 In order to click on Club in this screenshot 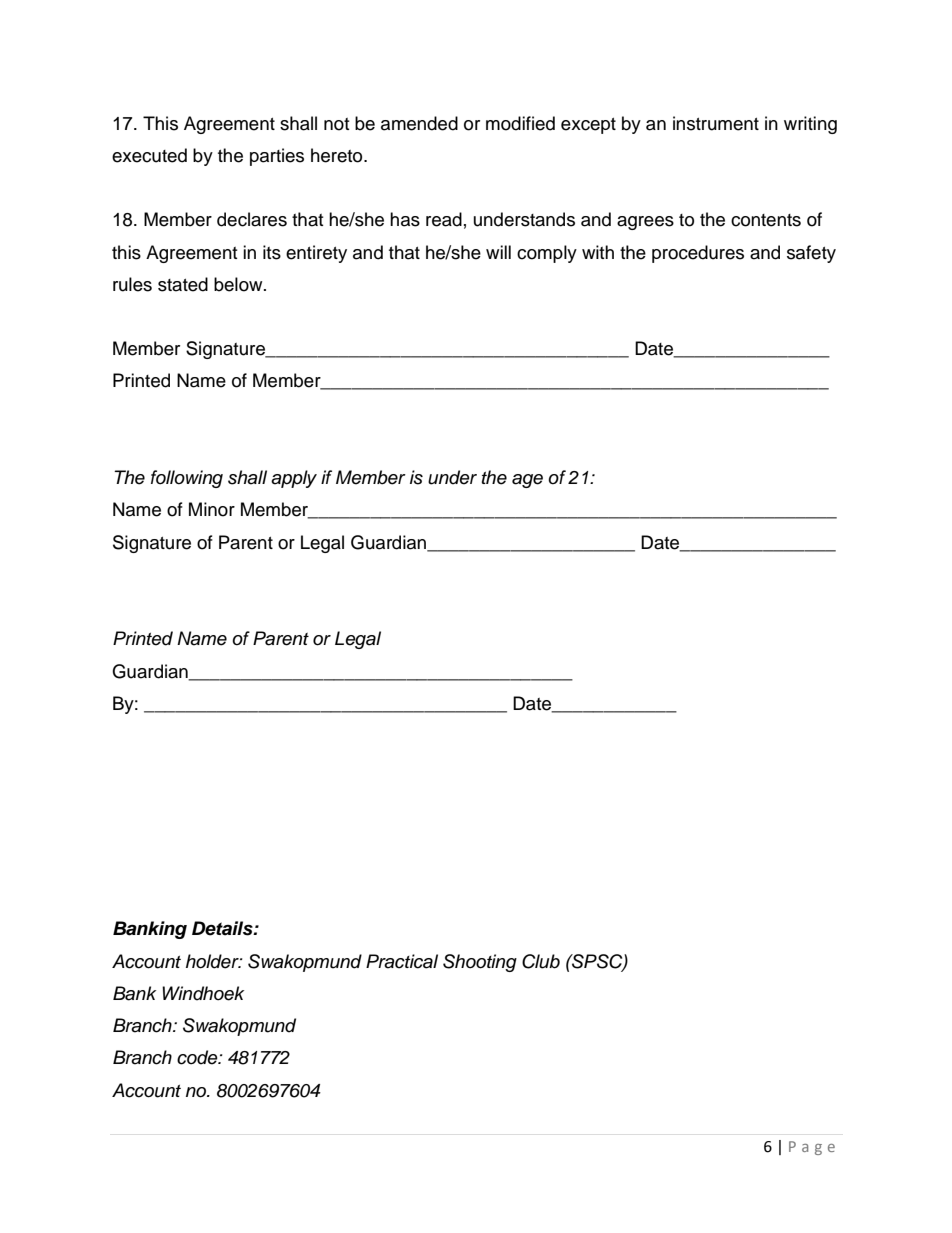, I will do `click(541, 961)`.
